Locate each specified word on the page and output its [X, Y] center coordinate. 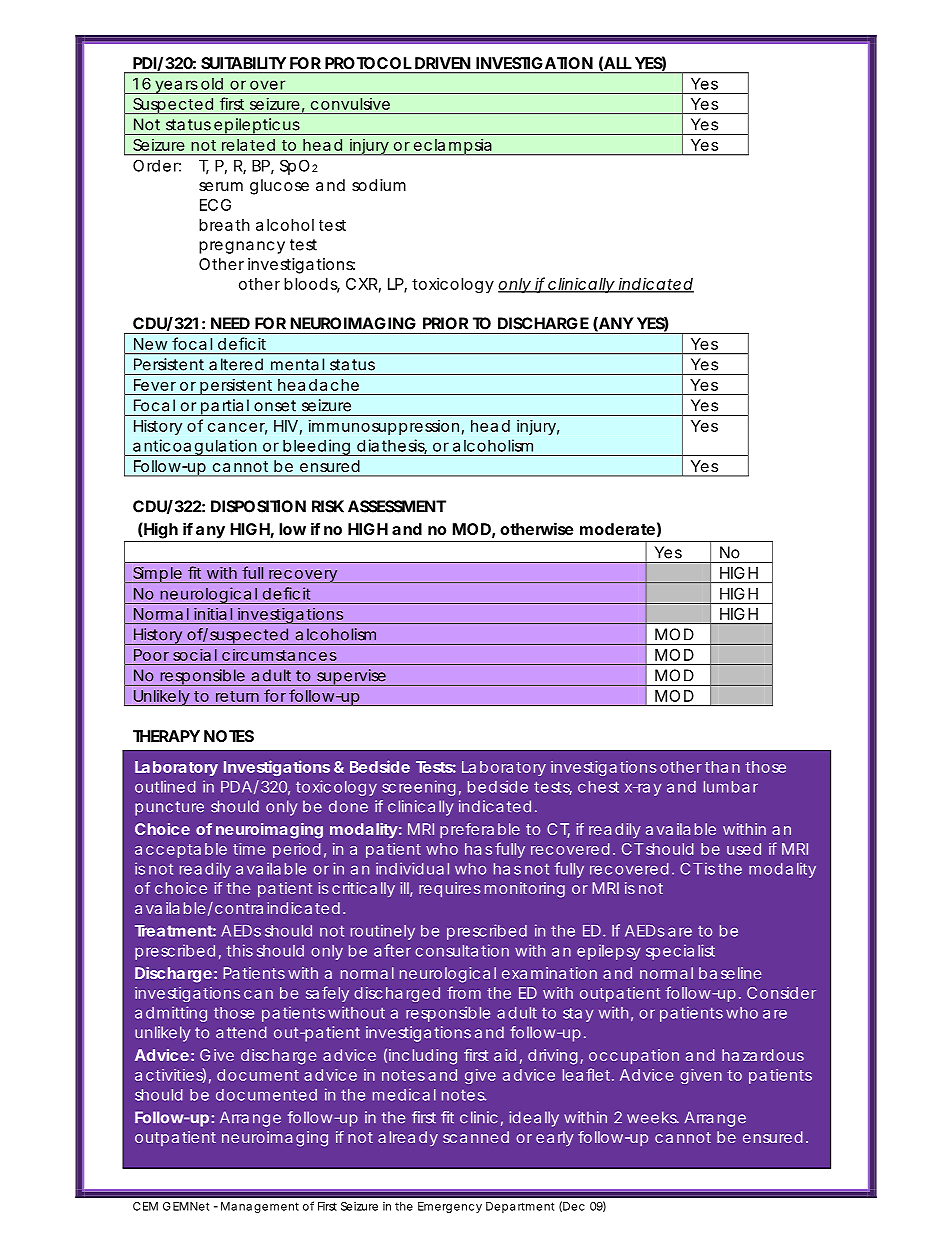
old [212, 84]
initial [213, 614]
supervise [351, 677]
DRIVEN [442, 63]
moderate [617, 529]
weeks [653, 1117]
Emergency [450, 1207]
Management [260, 1207]
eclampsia [452, 146]
